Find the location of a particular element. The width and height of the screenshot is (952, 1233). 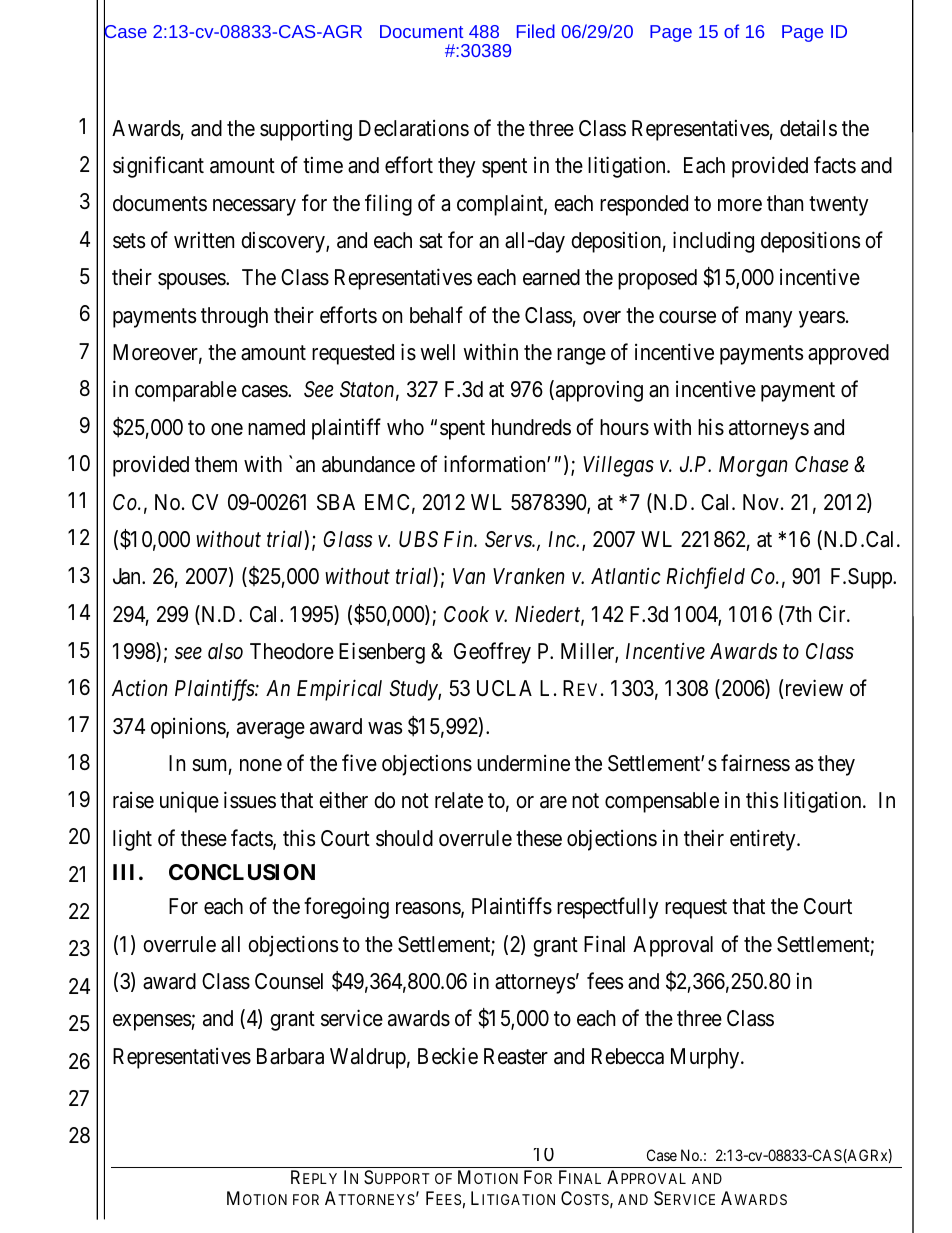

through is located at coordinates (234, 317).
